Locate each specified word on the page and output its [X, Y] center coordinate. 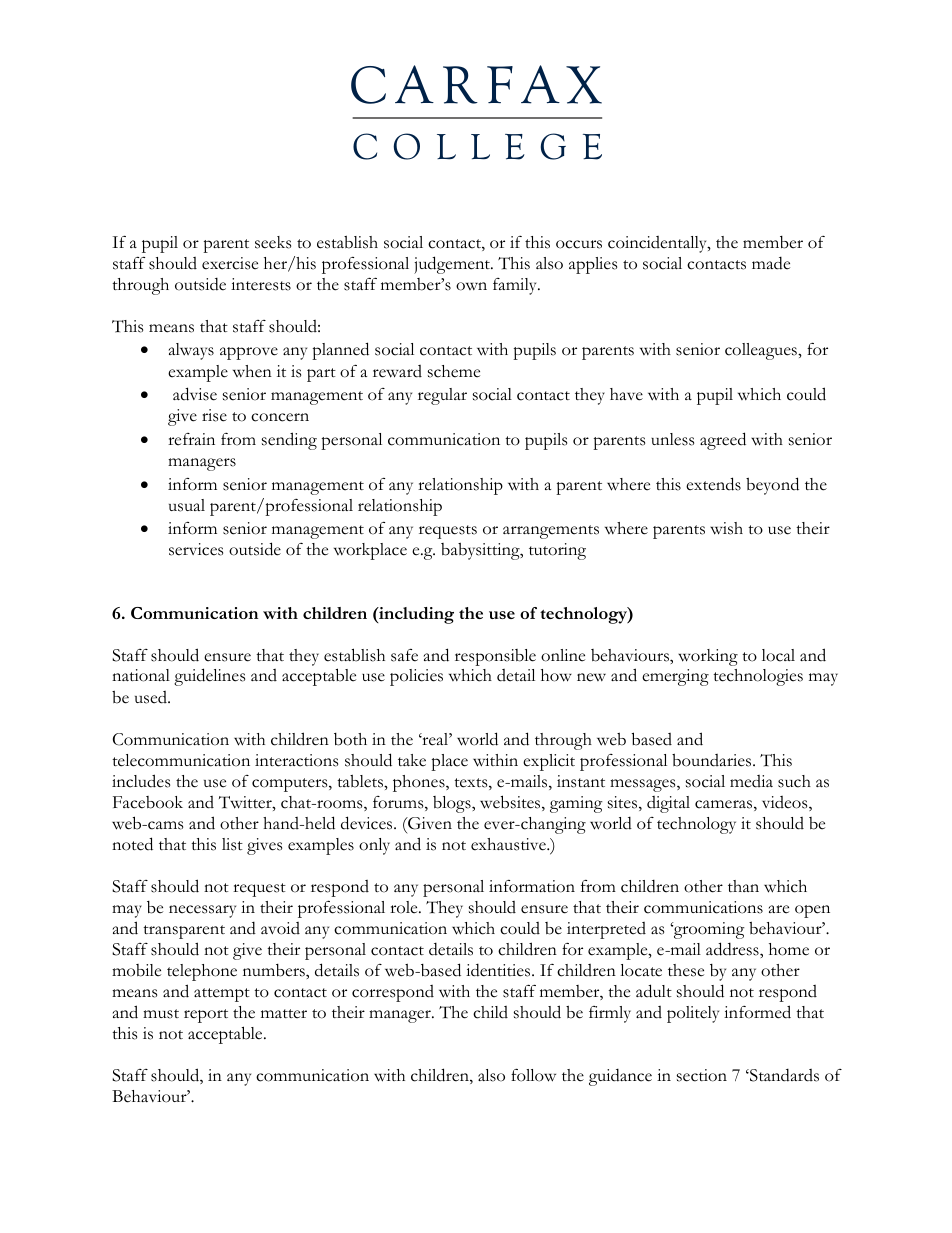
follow [533, 1075]
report [206, 1016]
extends [713, 484]
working [708, 657]
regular [442, 396]
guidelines [209, 677]
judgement [453, 265]
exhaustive [510, 844]
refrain [191, 439]
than [743, 886]
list [232, 844]
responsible [495, 657]
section [702, 1075]
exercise [230, 263]
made [771, 263]
